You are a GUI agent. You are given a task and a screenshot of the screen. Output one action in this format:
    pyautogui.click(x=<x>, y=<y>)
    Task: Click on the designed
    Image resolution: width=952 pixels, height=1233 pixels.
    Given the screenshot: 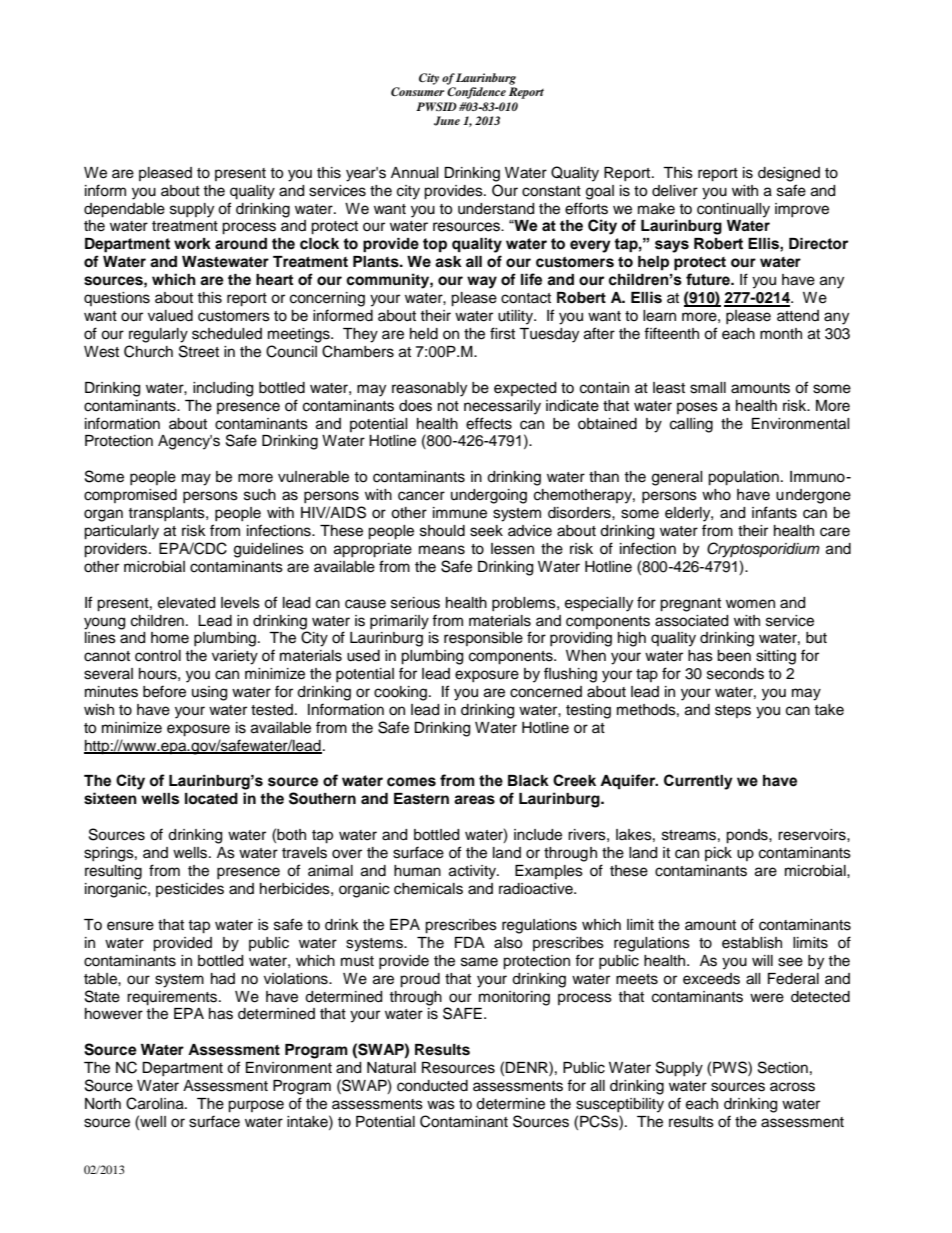 What is the action you would take?
    pyautogui.click(x=789, y=174)
